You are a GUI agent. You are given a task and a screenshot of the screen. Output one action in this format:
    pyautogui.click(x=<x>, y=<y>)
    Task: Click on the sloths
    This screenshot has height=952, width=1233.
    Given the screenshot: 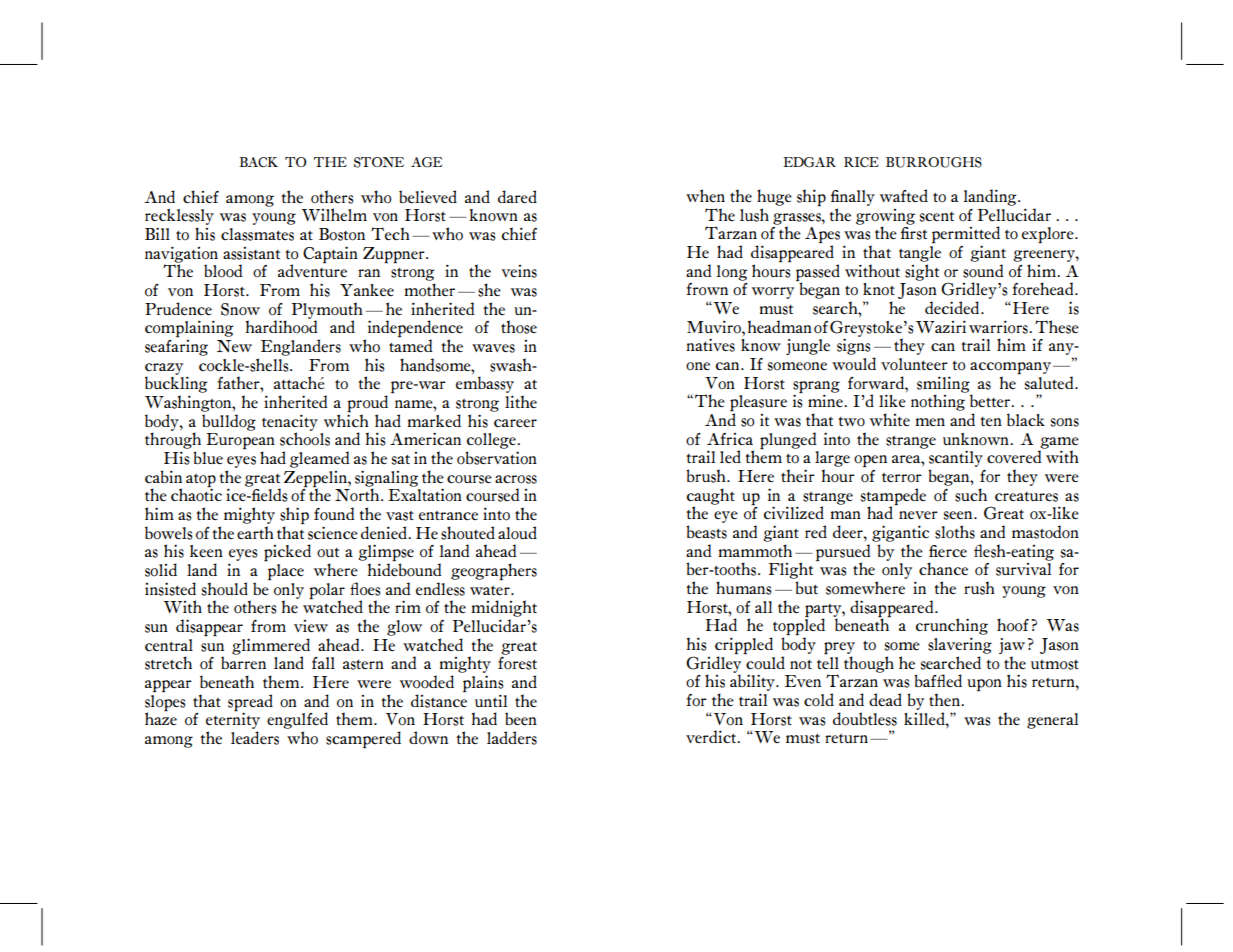 What is the action you would take?
    pyautogui.click(x=955, y=532)
